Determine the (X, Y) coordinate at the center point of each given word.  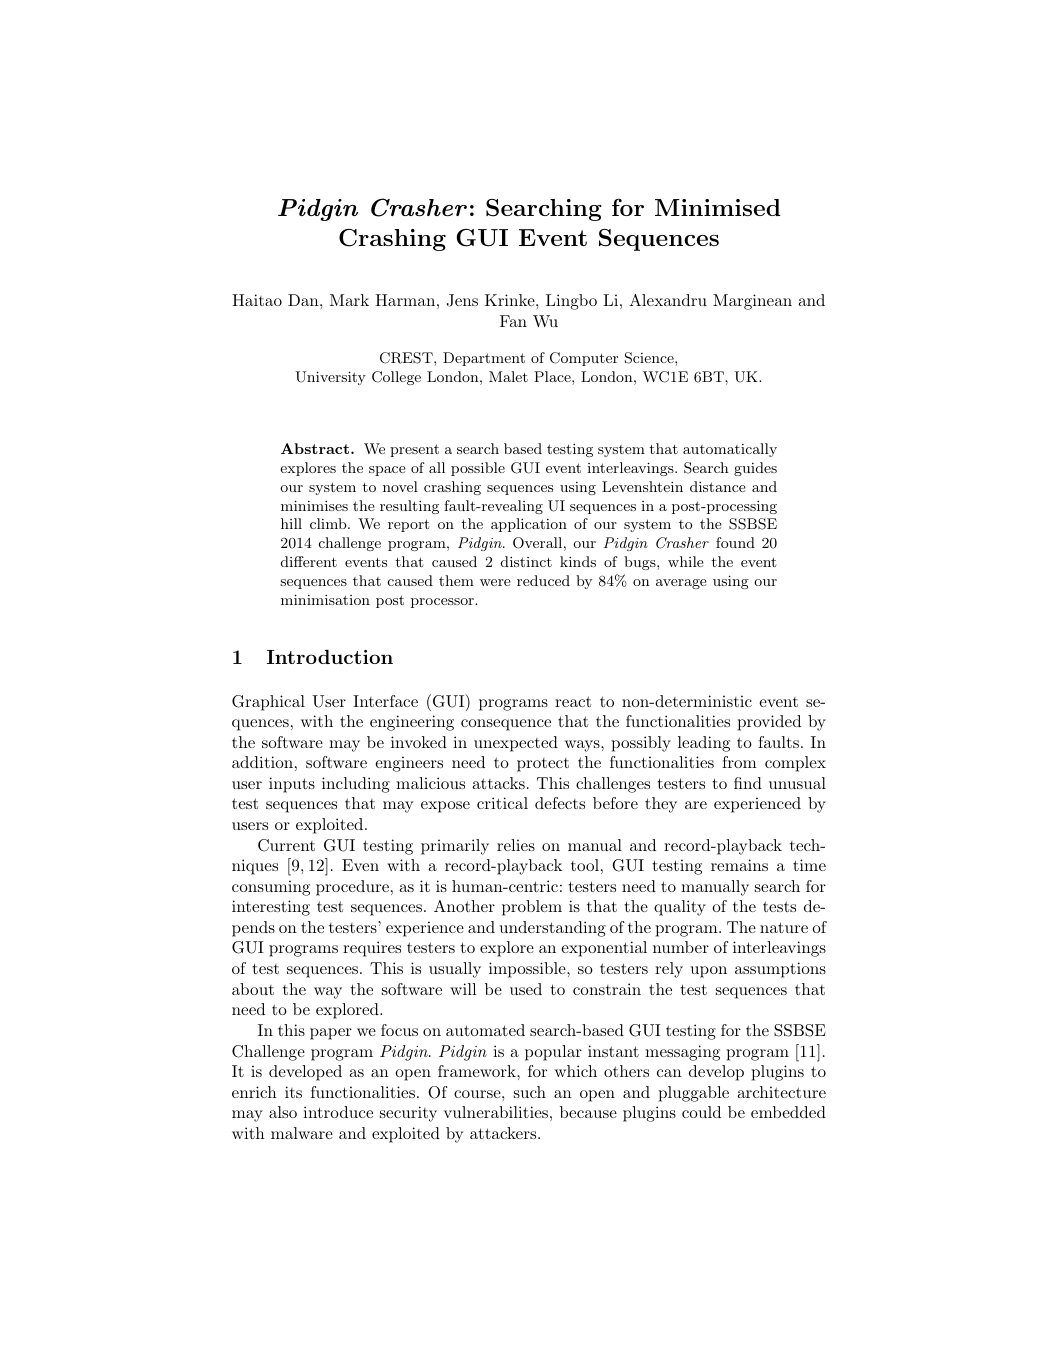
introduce (338, 1112)
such (530, 1092)
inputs (292, 785)
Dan (304, 300)
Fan (513, 321)
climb (329, 523)
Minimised (718, 207)
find (748, 783)
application (529, 525)
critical (502, 803)
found (735, 542)
